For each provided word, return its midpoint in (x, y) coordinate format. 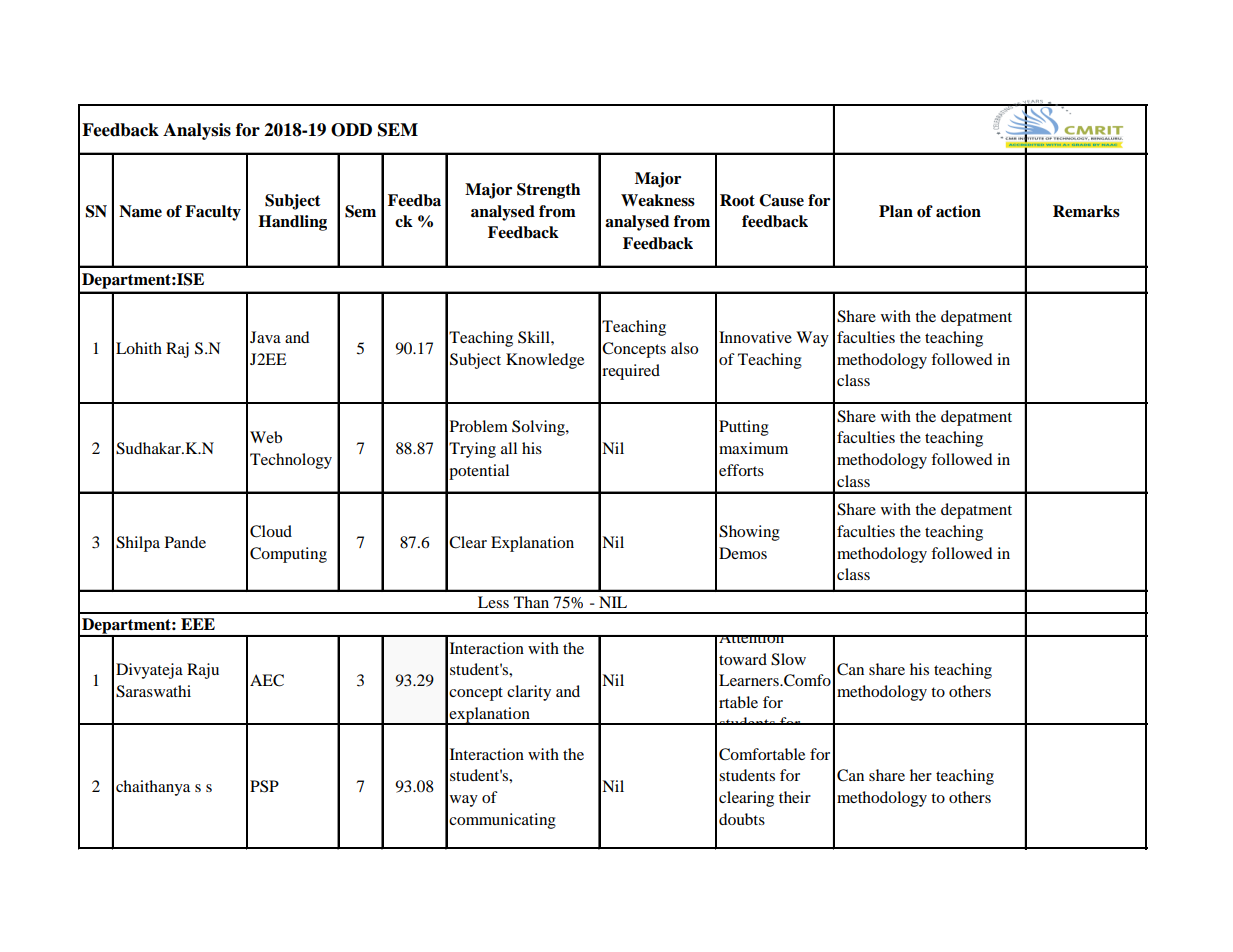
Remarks (1086, 211)
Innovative (755, 337)
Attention (752, 639)
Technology (291, 461)
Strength (548, 191)
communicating (502, 821)
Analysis (197, 131)
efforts (741, 470)
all (509, 448)
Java (265, 337)
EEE (198, 624)
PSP (264, 786)
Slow (788, 659)
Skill (535, 337)
